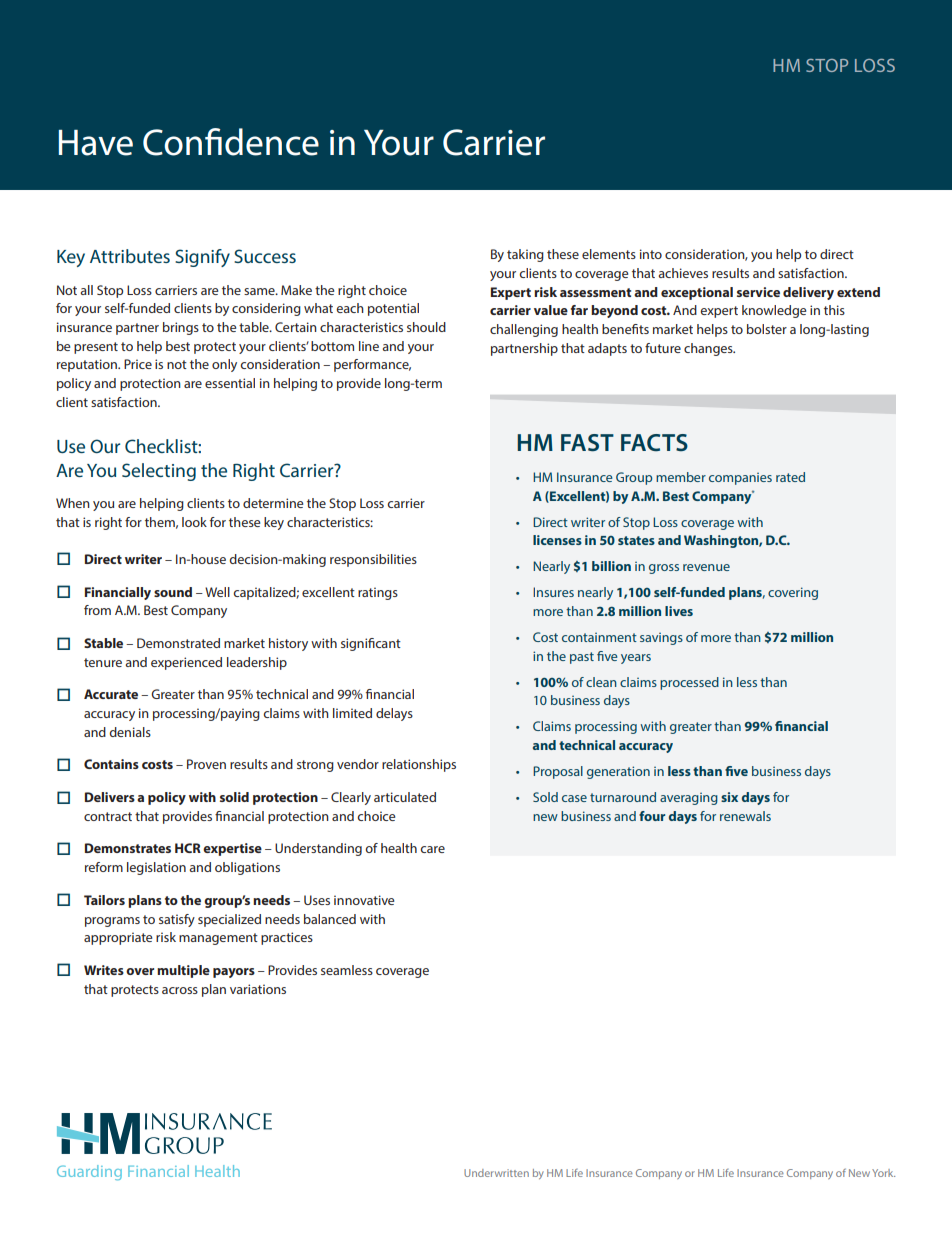  I want to click on processed, so click(689, 683).
